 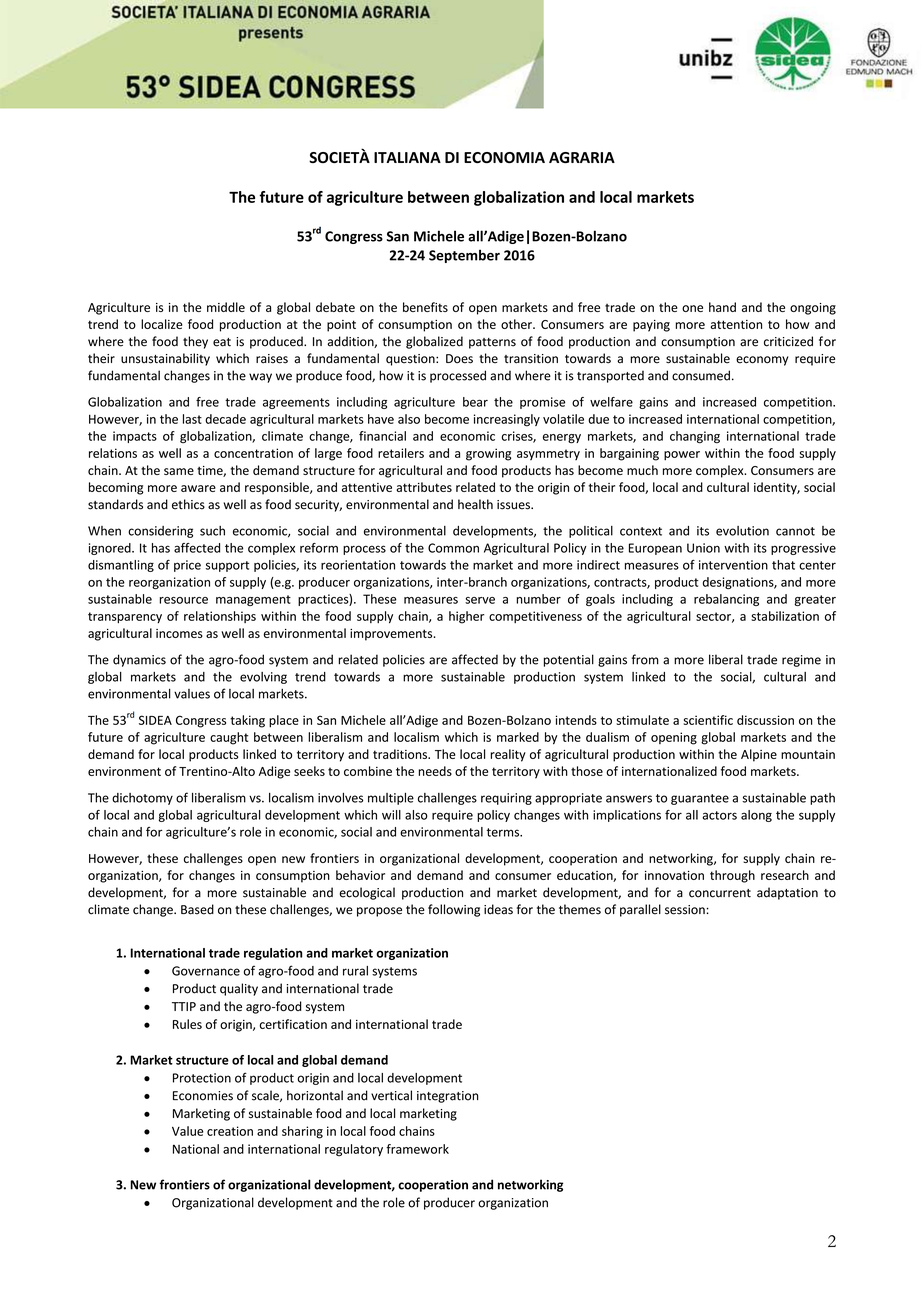 What do you see at coordinates (466, 617) in the image?
I see `higher` at bounding box center [466, 617].
